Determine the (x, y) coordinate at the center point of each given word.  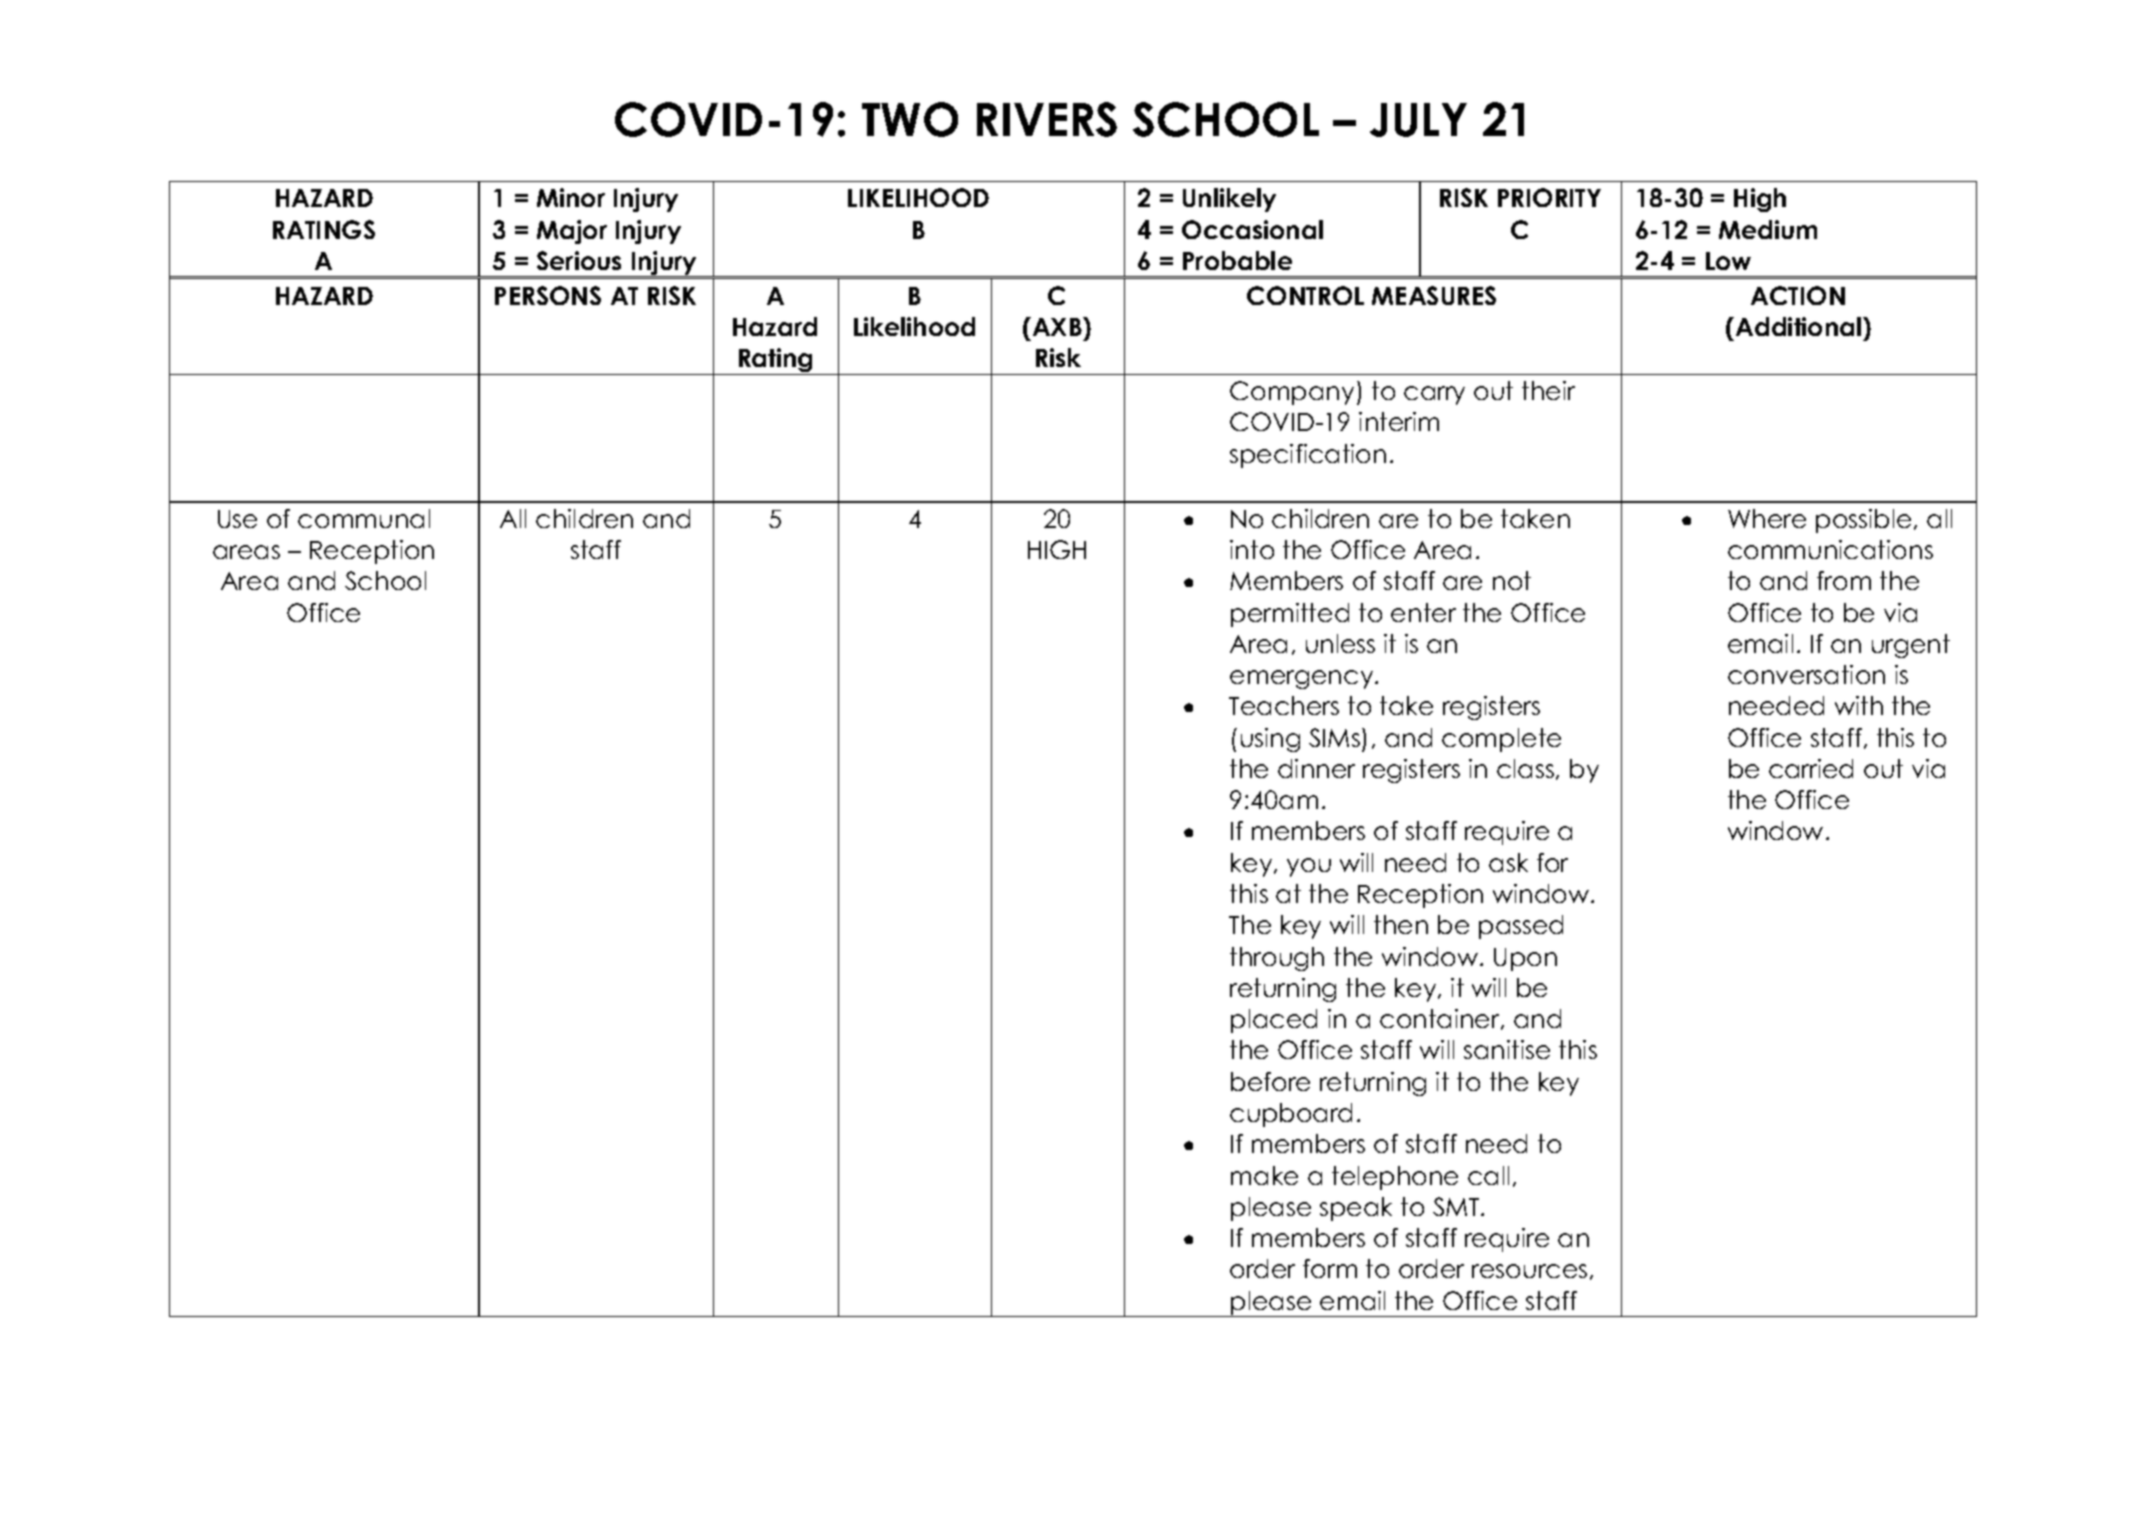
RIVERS (1047, 119)
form (1330, 1268)
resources (1529, 1271)
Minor (571, 197)
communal (364, 518)
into (1252, 549)
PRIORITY (1549, 197)
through (1277, 959)
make (1264, 1175)
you (1309, 867)
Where (1767, 518)
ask (1508, 862)
